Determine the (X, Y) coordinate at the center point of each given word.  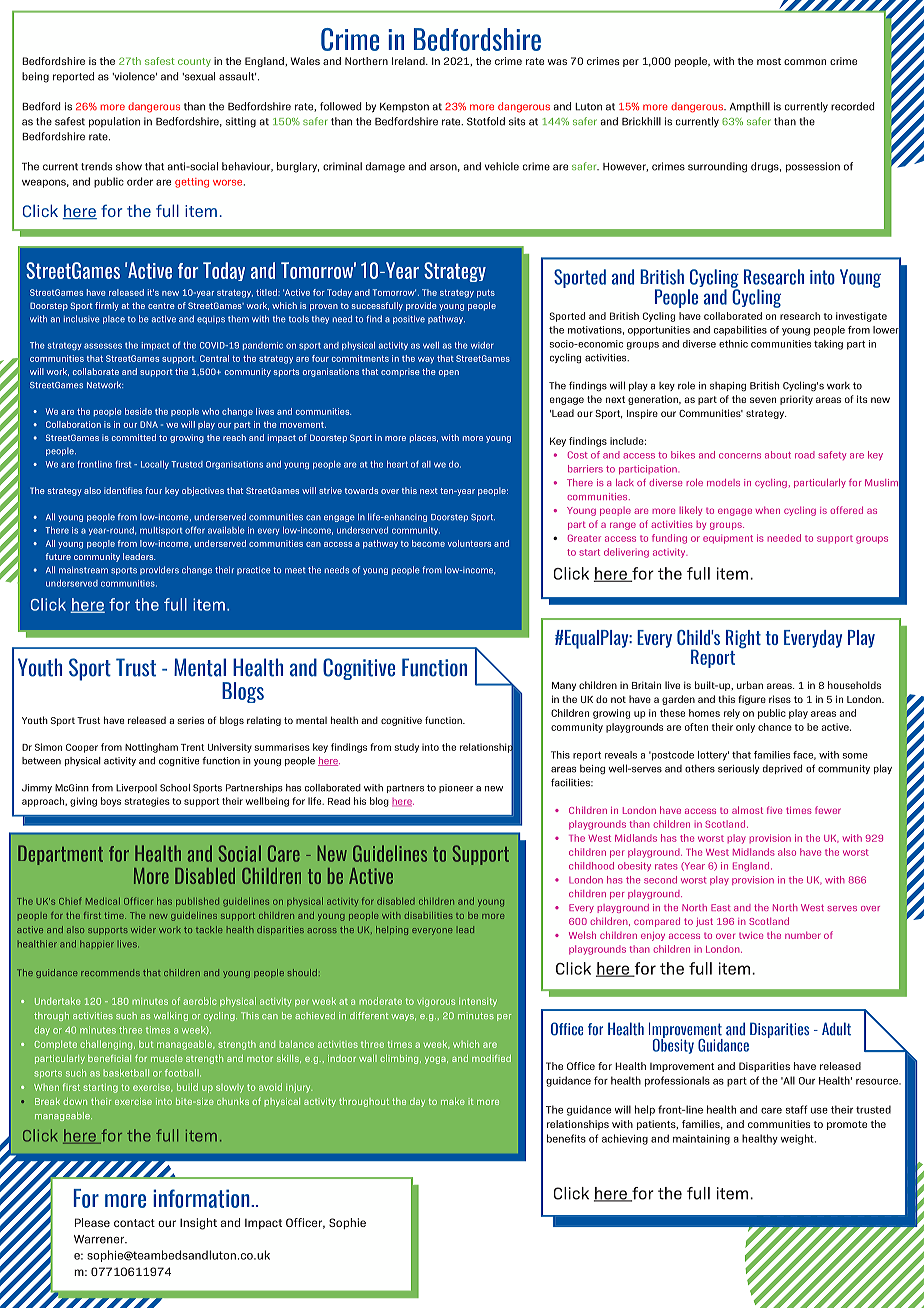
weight (798, 1139)
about (778, 455)
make (453, 1101)
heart (397, 464)
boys (111, 802)
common (805, 62)
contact (134, 1223)
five (774, 810)
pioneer (456, 788)
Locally (155, 465)
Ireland (409, 61)
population (114, 122)
